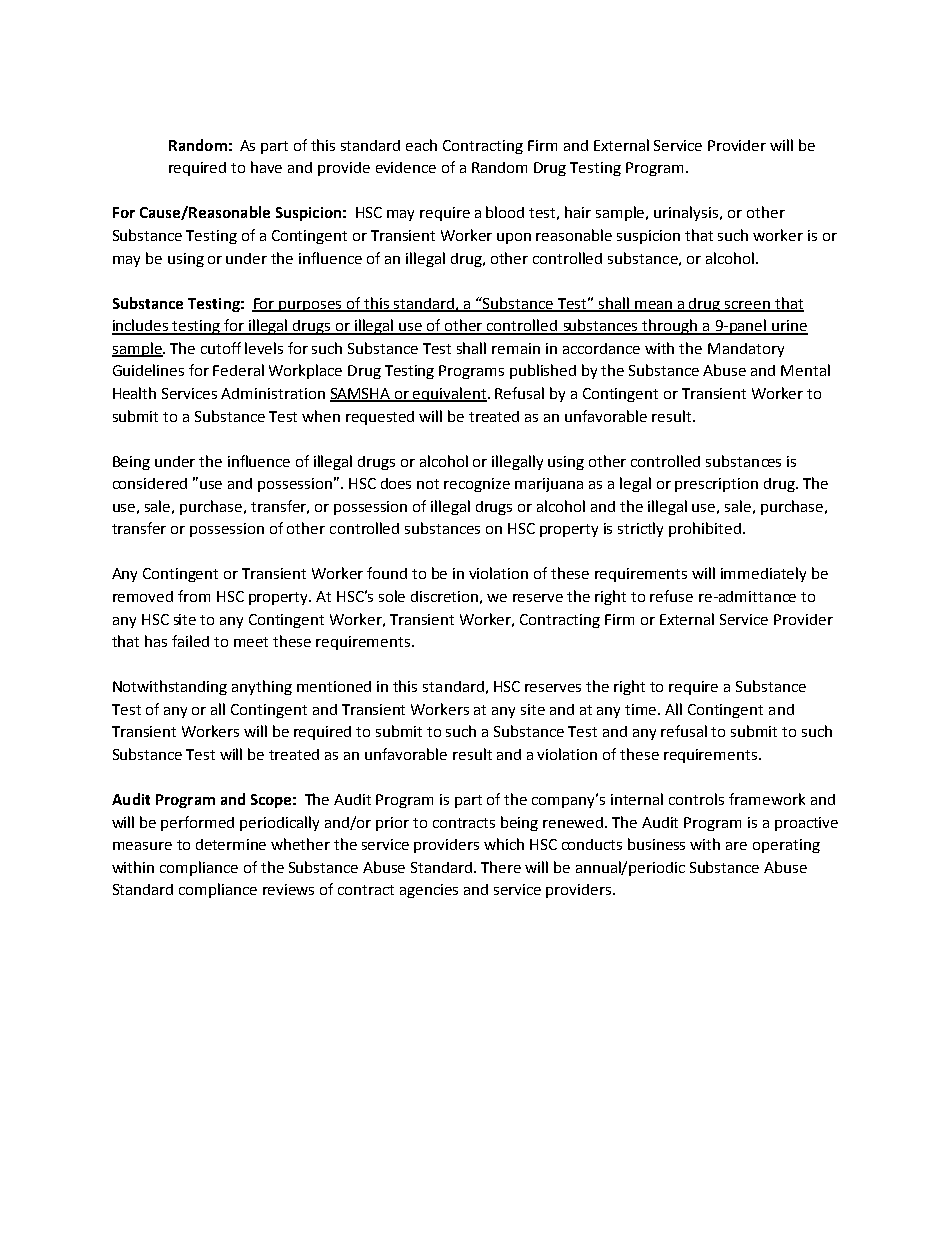  What do you see at coordinates (266, 167) in the screenshot?
I see `have` at bounding box center [266, 167].
